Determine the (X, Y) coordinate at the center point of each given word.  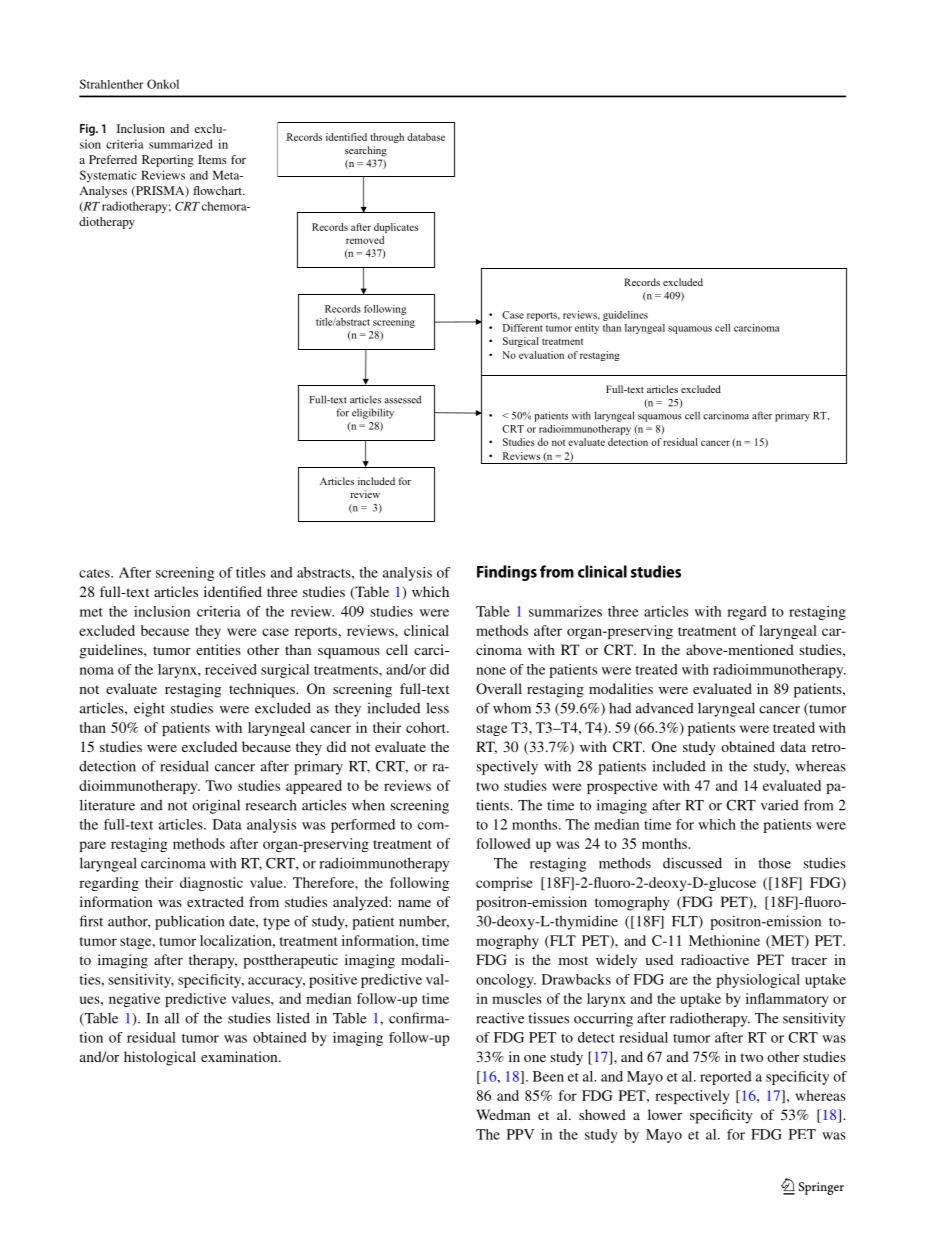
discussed (692, 863)
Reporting (168, 161)
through (387, 138)
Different (523, 328)
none (491, 671)
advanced (665, 708)
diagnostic (211, 884)
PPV (520, 1134)
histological (160, 1058)
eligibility (373, 413)
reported (726, 1078)
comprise (504, 884)
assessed (402, 399)
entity (587, 329)
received (231, 669)
